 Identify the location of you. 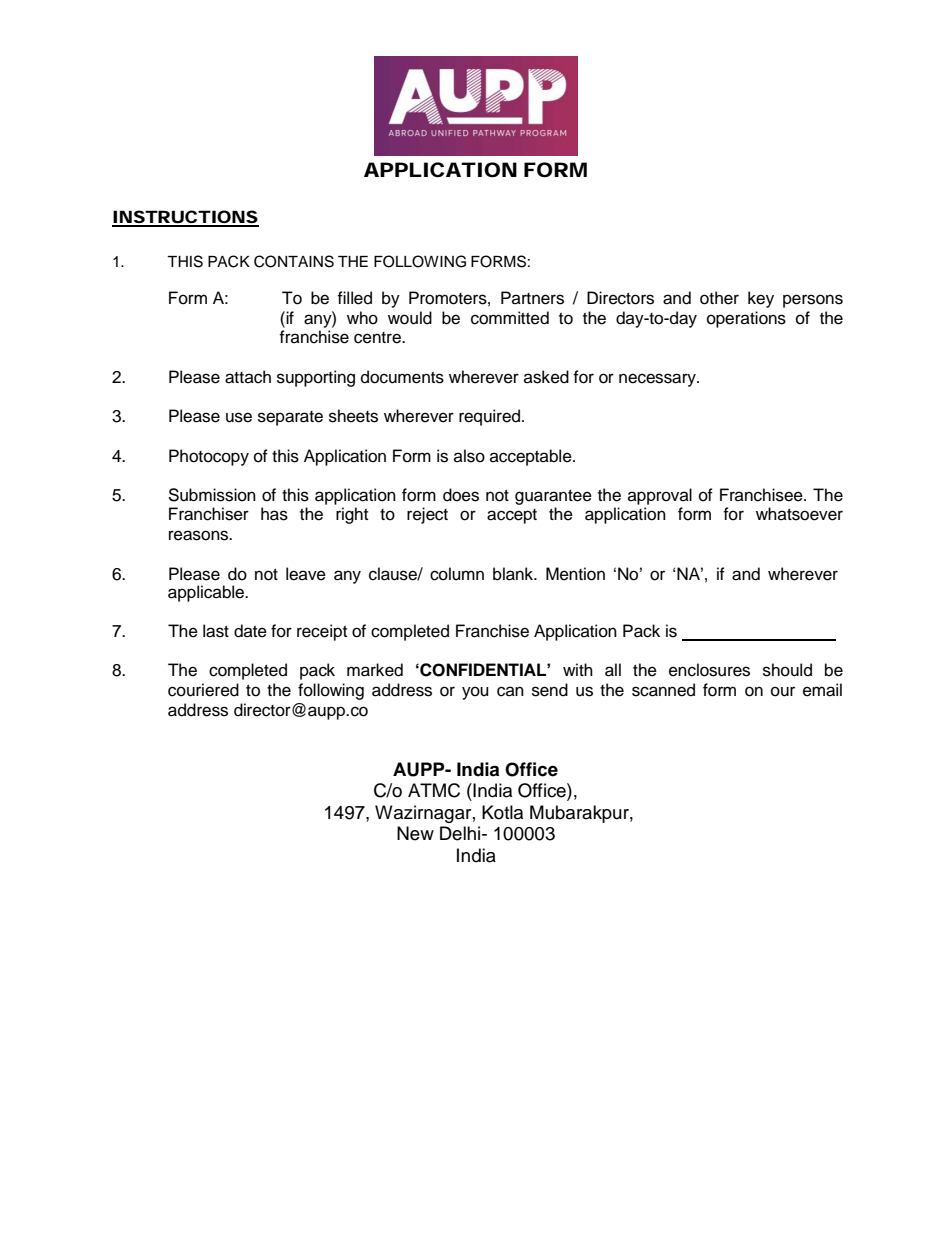
(475, 693).
